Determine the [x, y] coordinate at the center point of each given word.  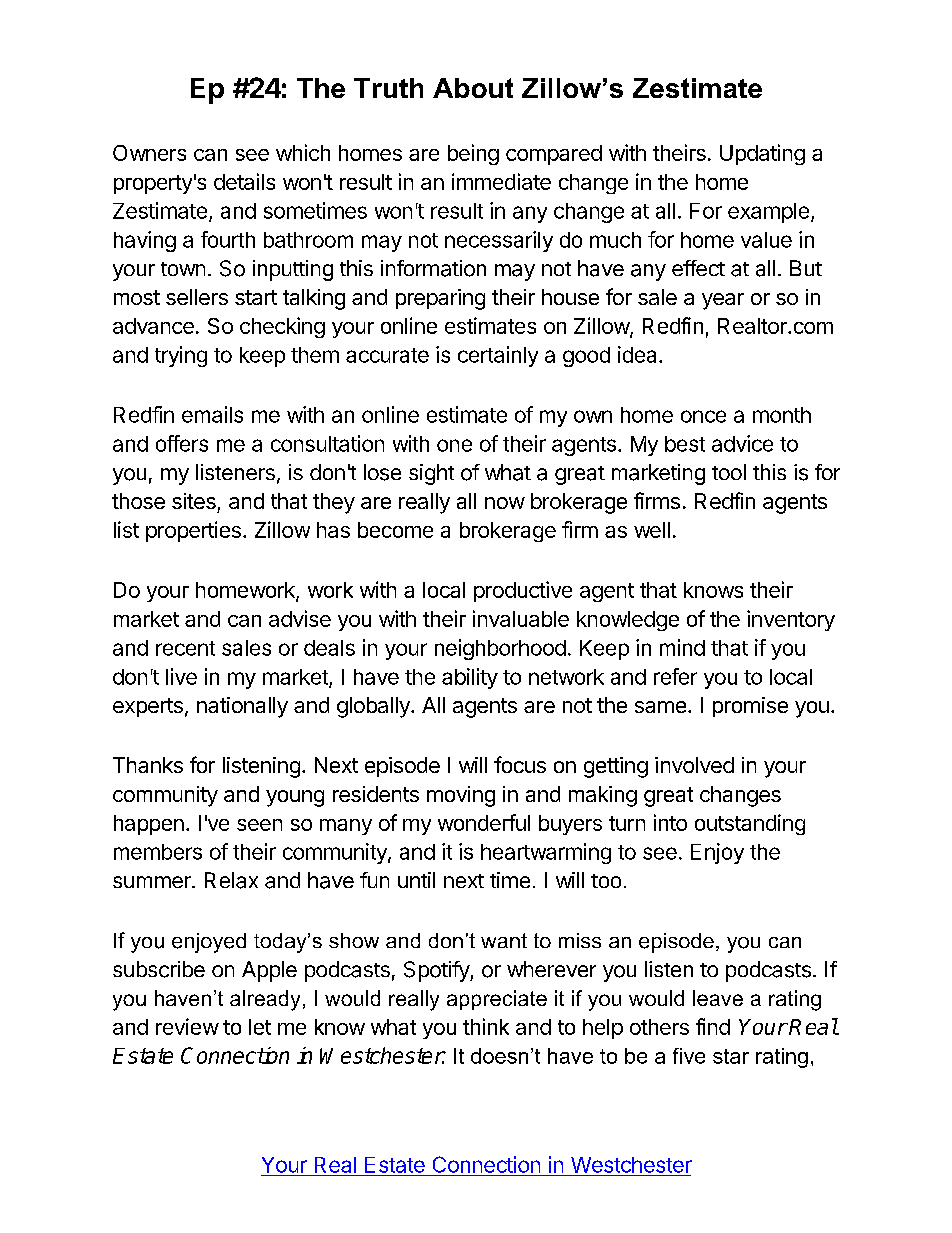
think [486, 1026]
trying [181, 356]
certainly [498, 356]
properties [193, 531]
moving [461, 796]
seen [259, 825]
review [187, 1026]
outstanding [750, 824]
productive [523, 591]
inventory [791, 620]
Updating [762, 154]
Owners [149, 153]
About [473, 88]
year [723, 301]
